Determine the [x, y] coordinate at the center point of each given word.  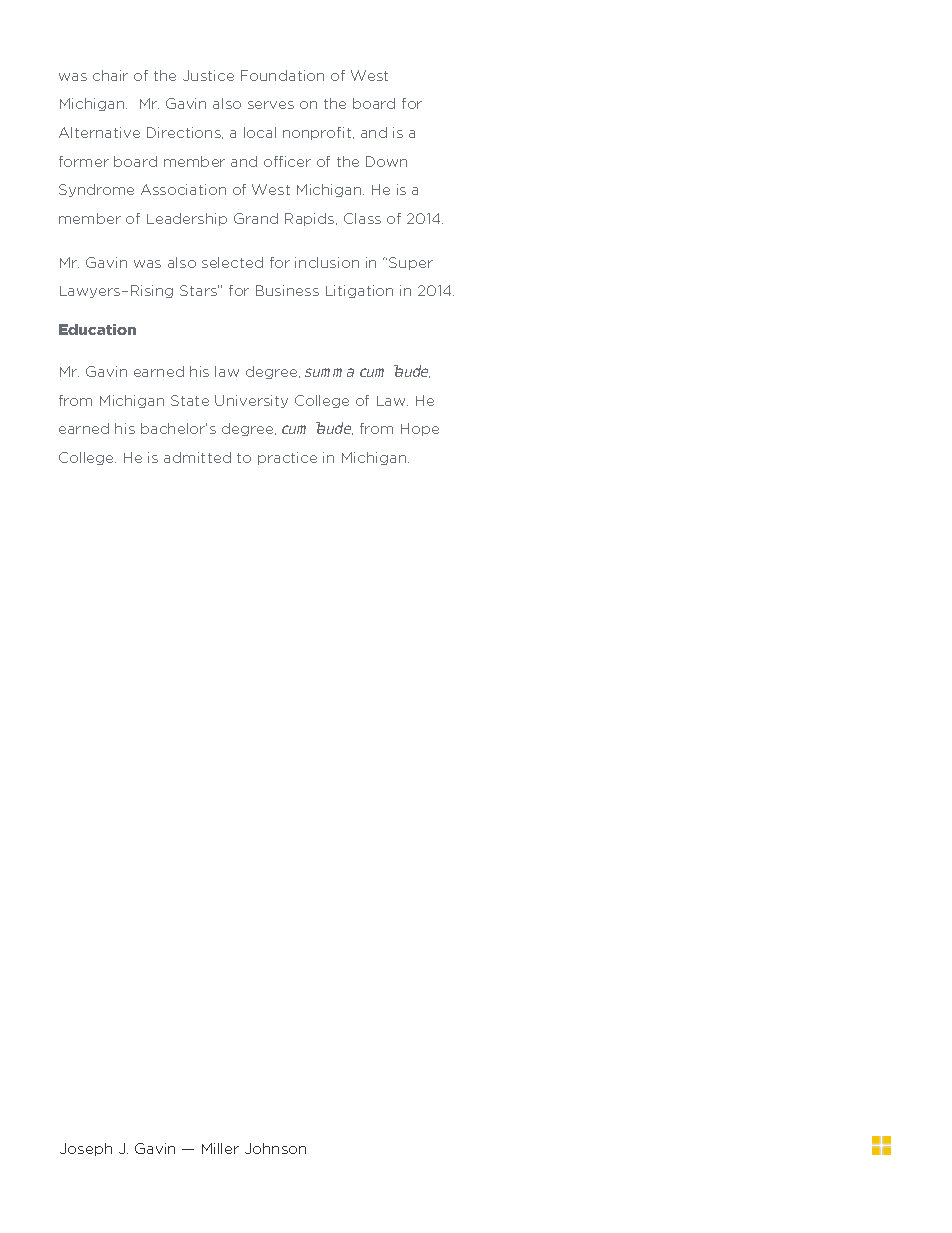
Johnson [275, 1148]
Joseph [86, 1149]
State [190, 400]
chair [110, 75]
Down [386, 161]
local [260, 132]
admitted [197, 457]
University [251, 401]
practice [287, 458]
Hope [420, 429]
